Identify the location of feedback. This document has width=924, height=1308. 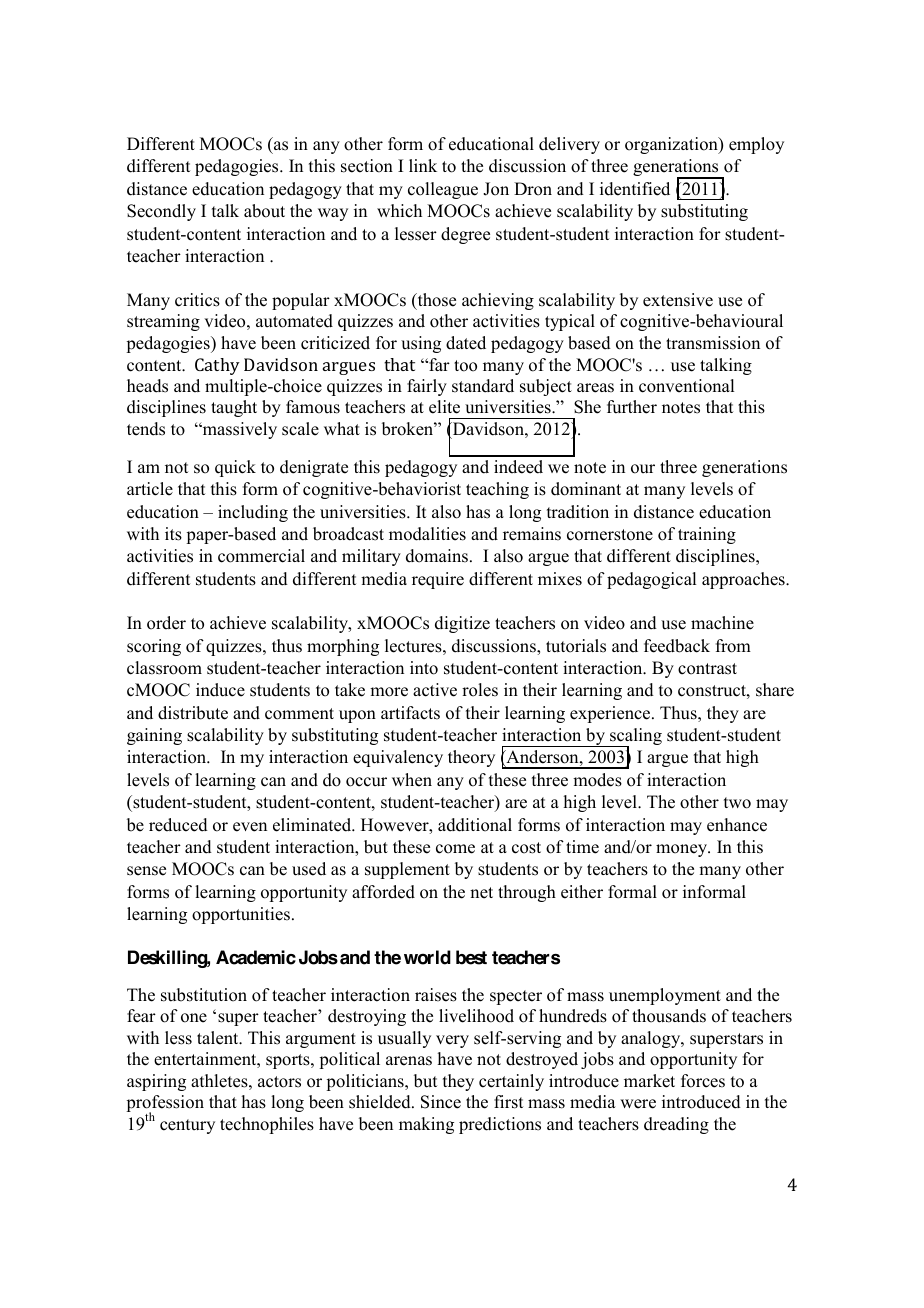
(677, 646).
